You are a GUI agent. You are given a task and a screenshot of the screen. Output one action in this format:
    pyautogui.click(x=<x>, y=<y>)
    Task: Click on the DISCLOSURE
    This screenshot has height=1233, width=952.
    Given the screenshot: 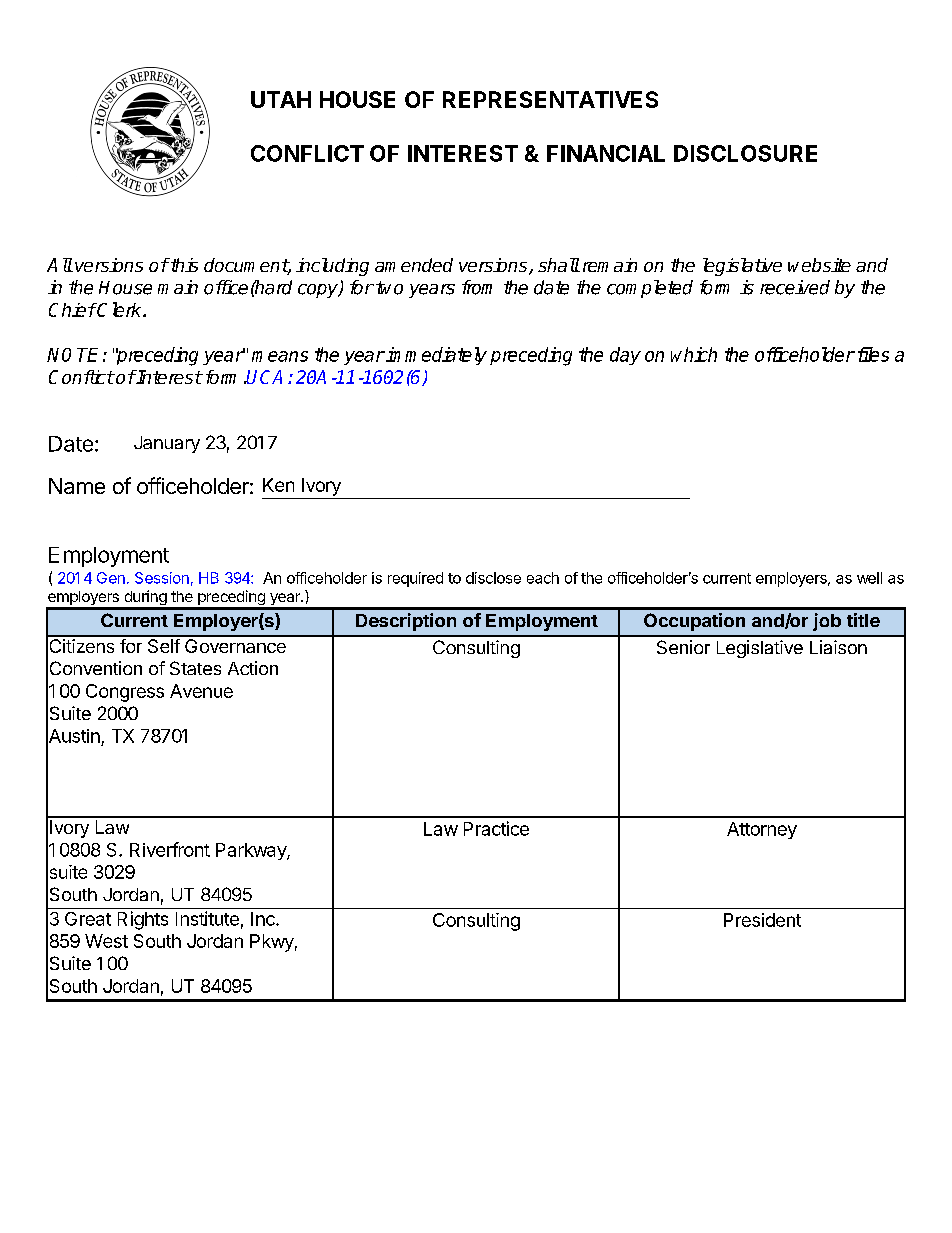 What is the action you would take?
    pyautogui.click(x=745, y=153)
